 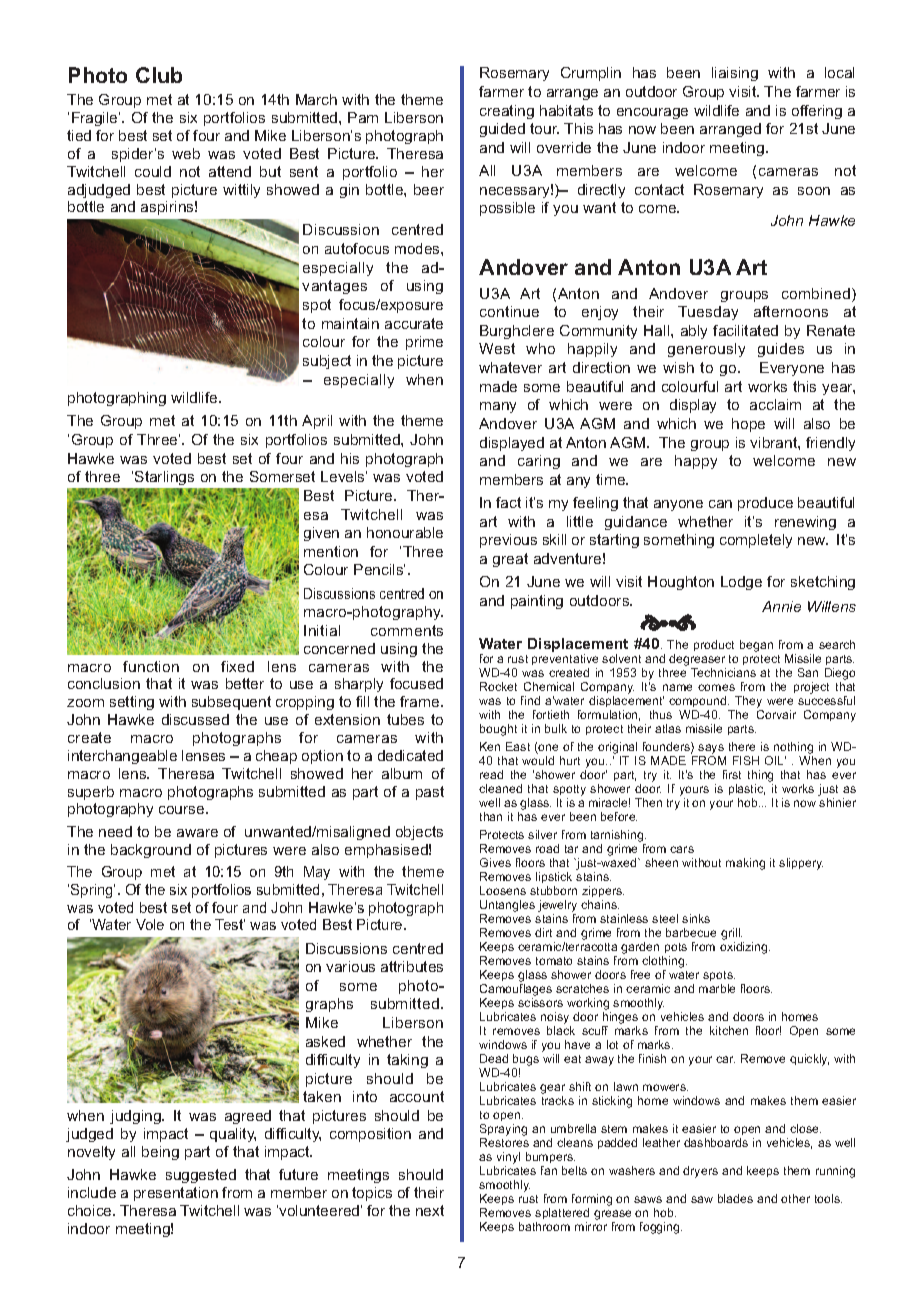 I want to click on comments, so click(x=407, y=630).
